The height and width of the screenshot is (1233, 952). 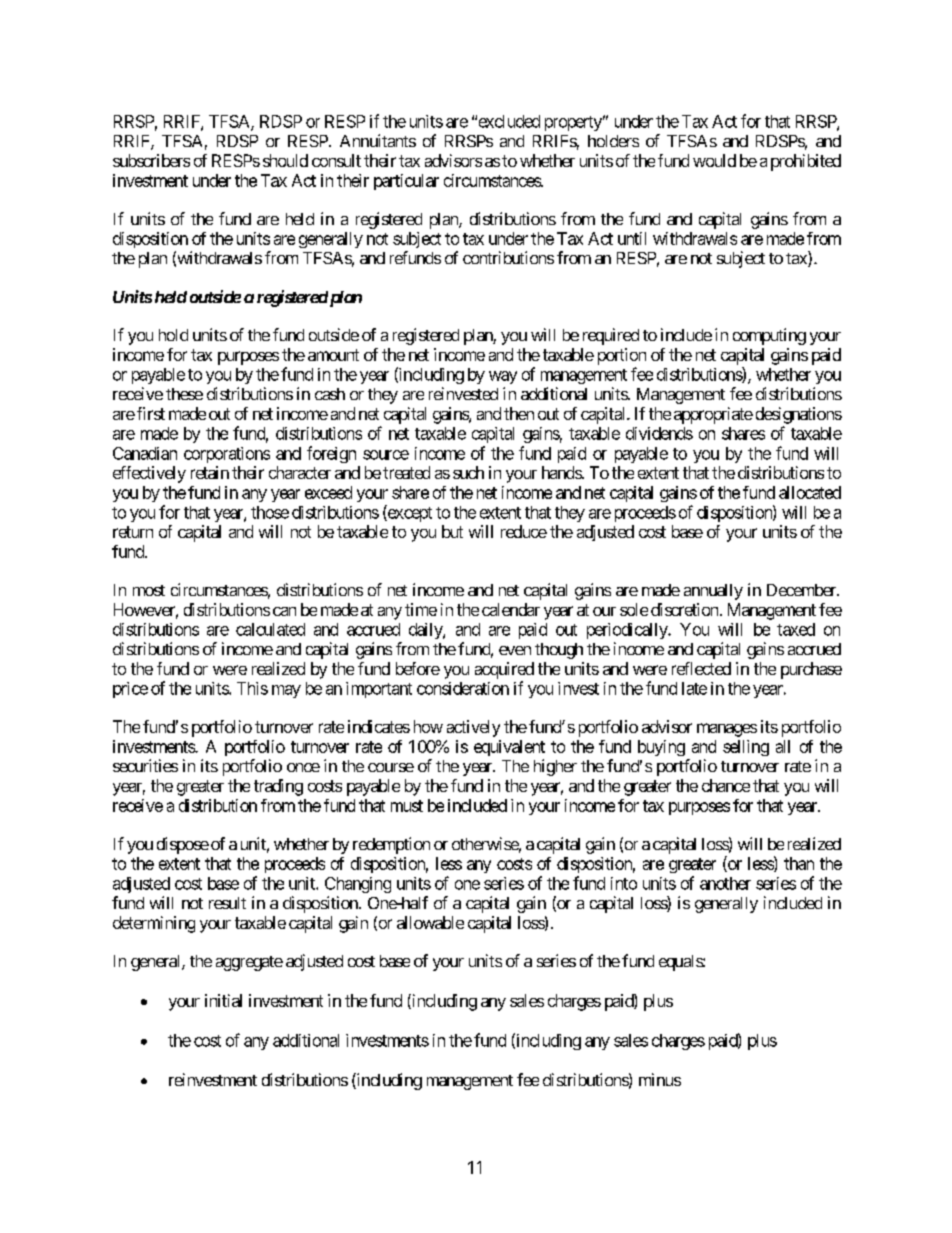 I want to click on particular, so click(x=406, y=182).
